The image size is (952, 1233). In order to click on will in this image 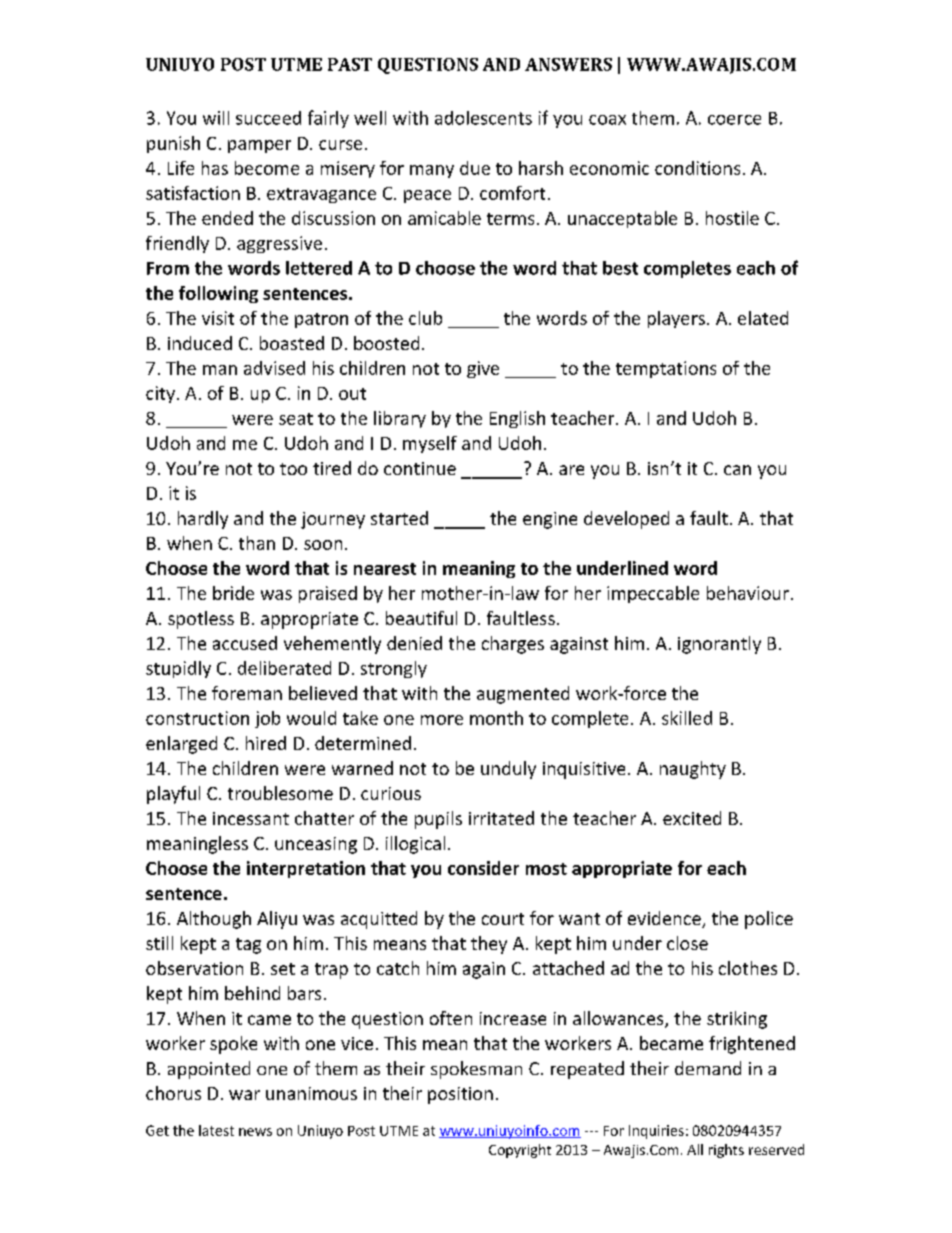, I will do `click(216, 118)`.
